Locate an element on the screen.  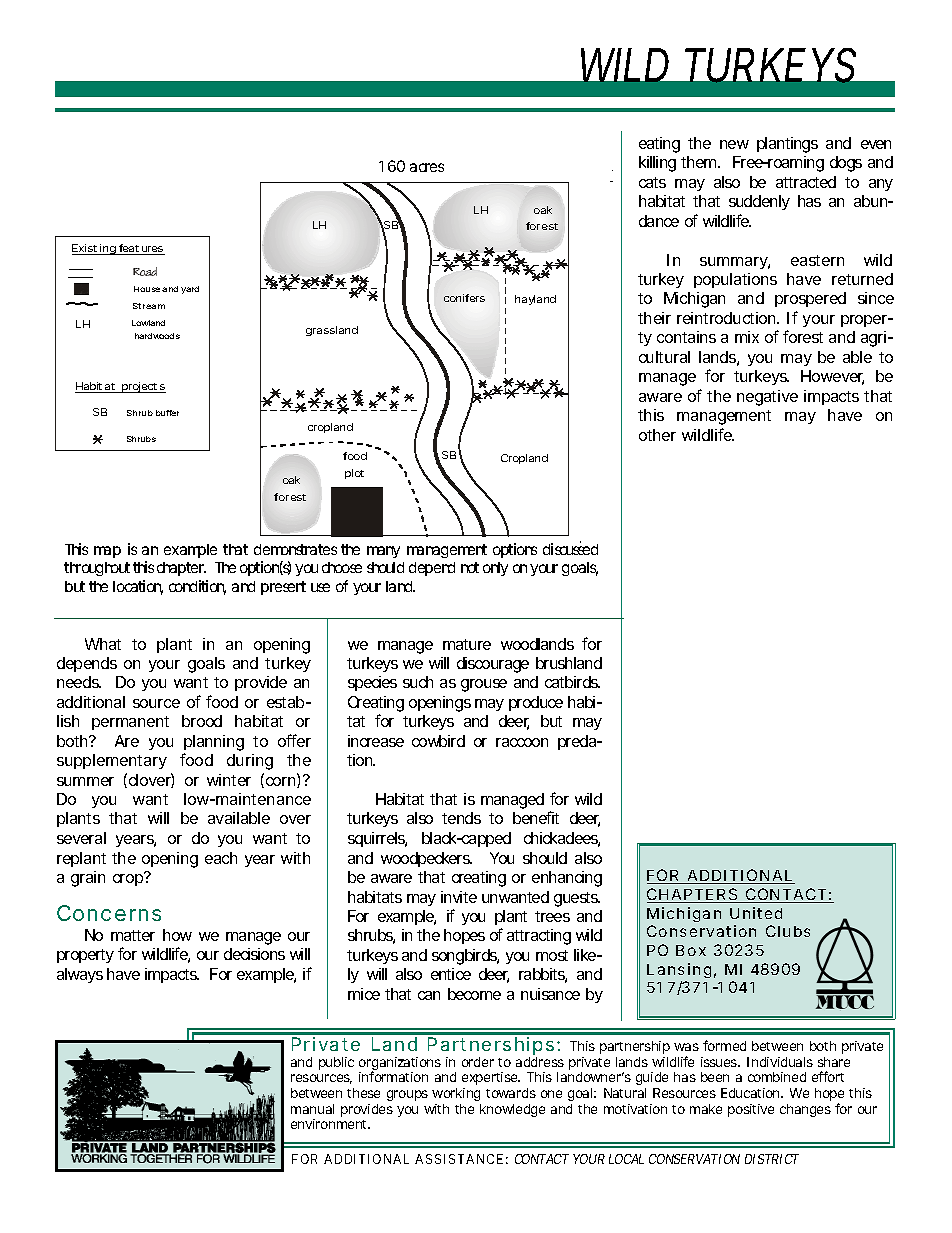
What is located at coordinates (103, 644).
